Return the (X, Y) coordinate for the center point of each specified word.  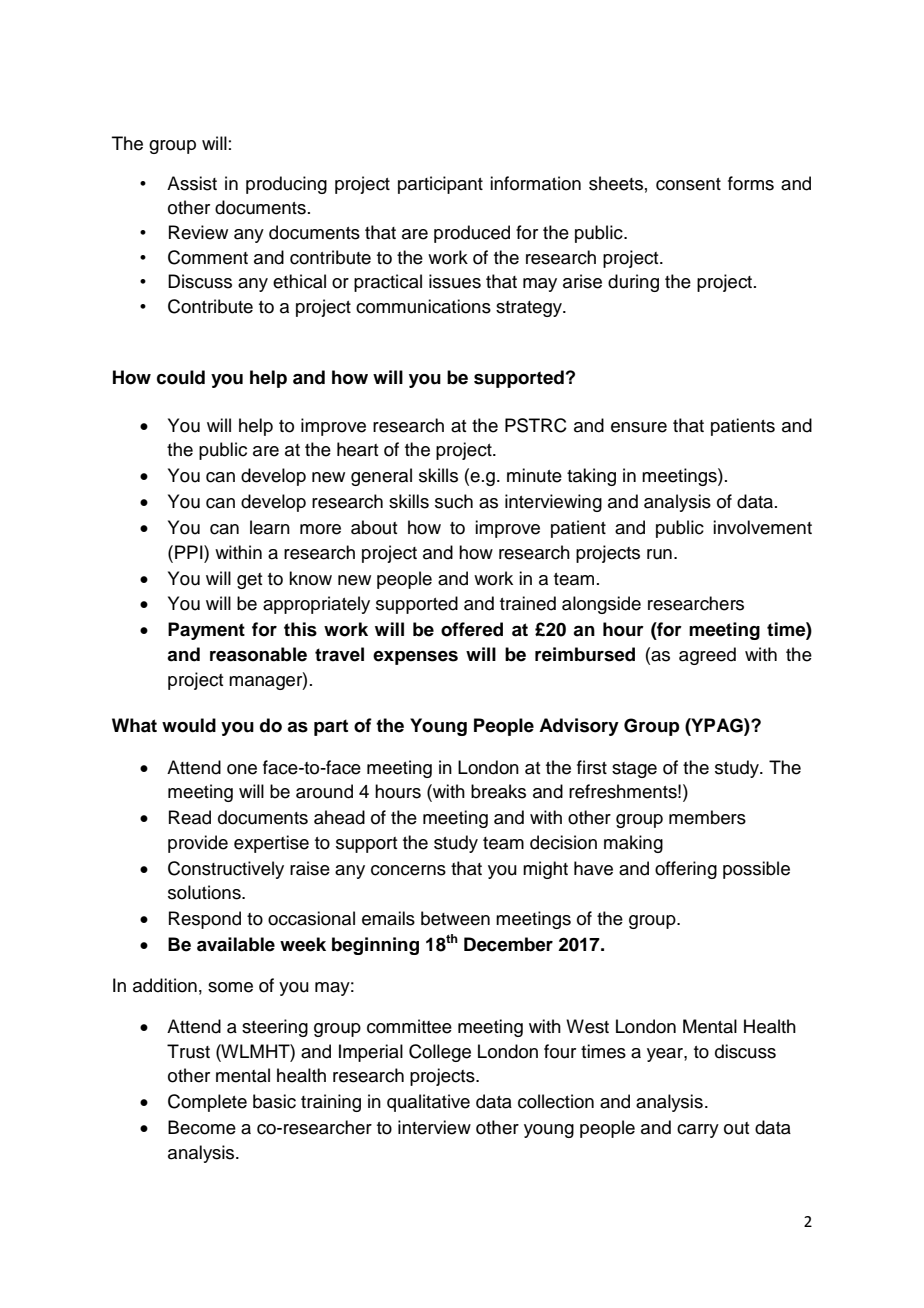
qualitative (428, 1103)
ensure (639, 427)
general (381, 477)
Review (198, 232)
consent (688, 184)
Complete (207, 1103)
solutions (205, 892)
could (181, 377)
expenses (415, 658)
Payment (206, 631)
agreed (707, 656)
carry (698, 1131)
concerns (408, 870)
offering (686, 870)
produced (472, 234)
